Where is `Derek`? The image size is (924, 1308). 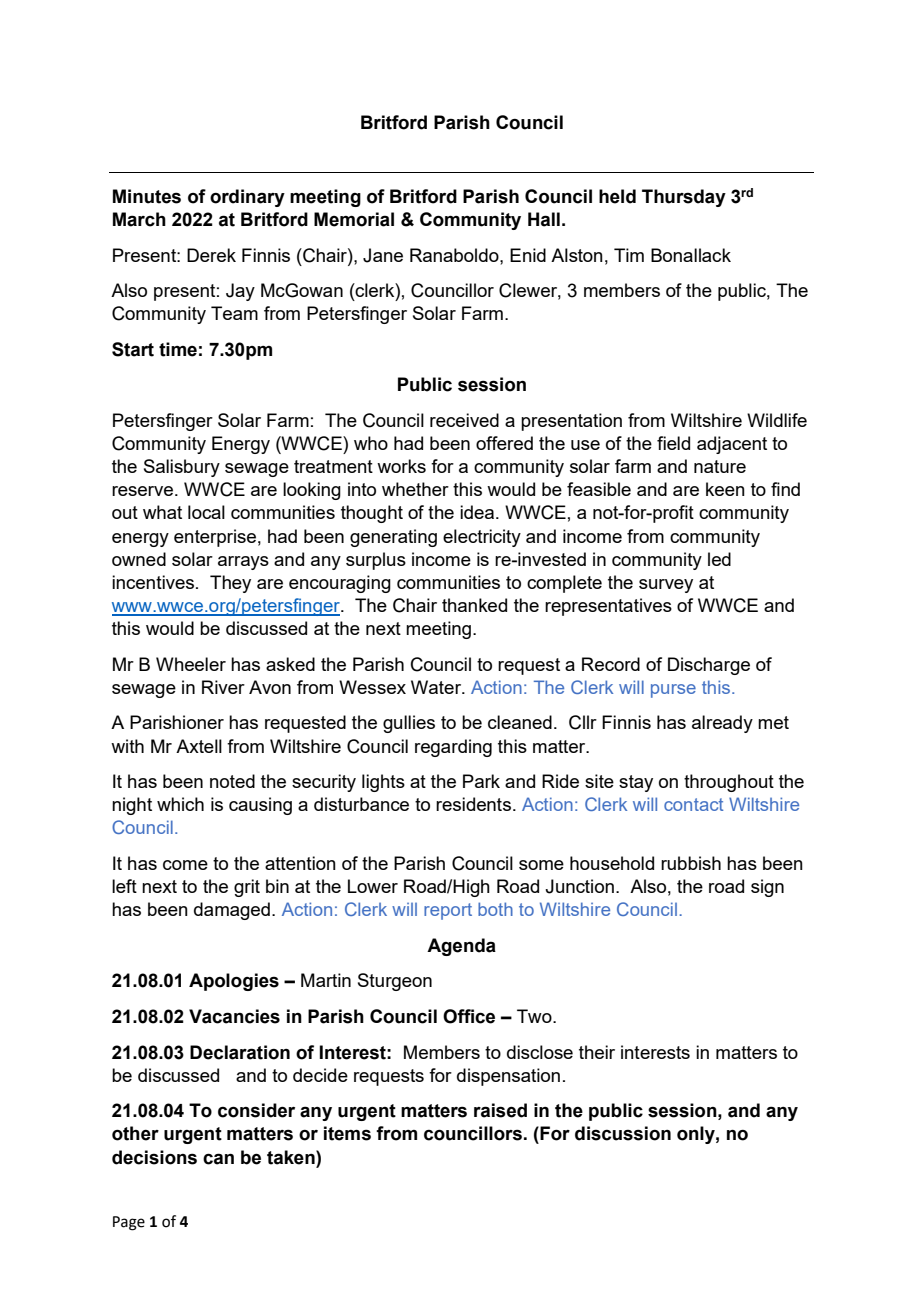 Derek is located at coordinates (211, 255).
